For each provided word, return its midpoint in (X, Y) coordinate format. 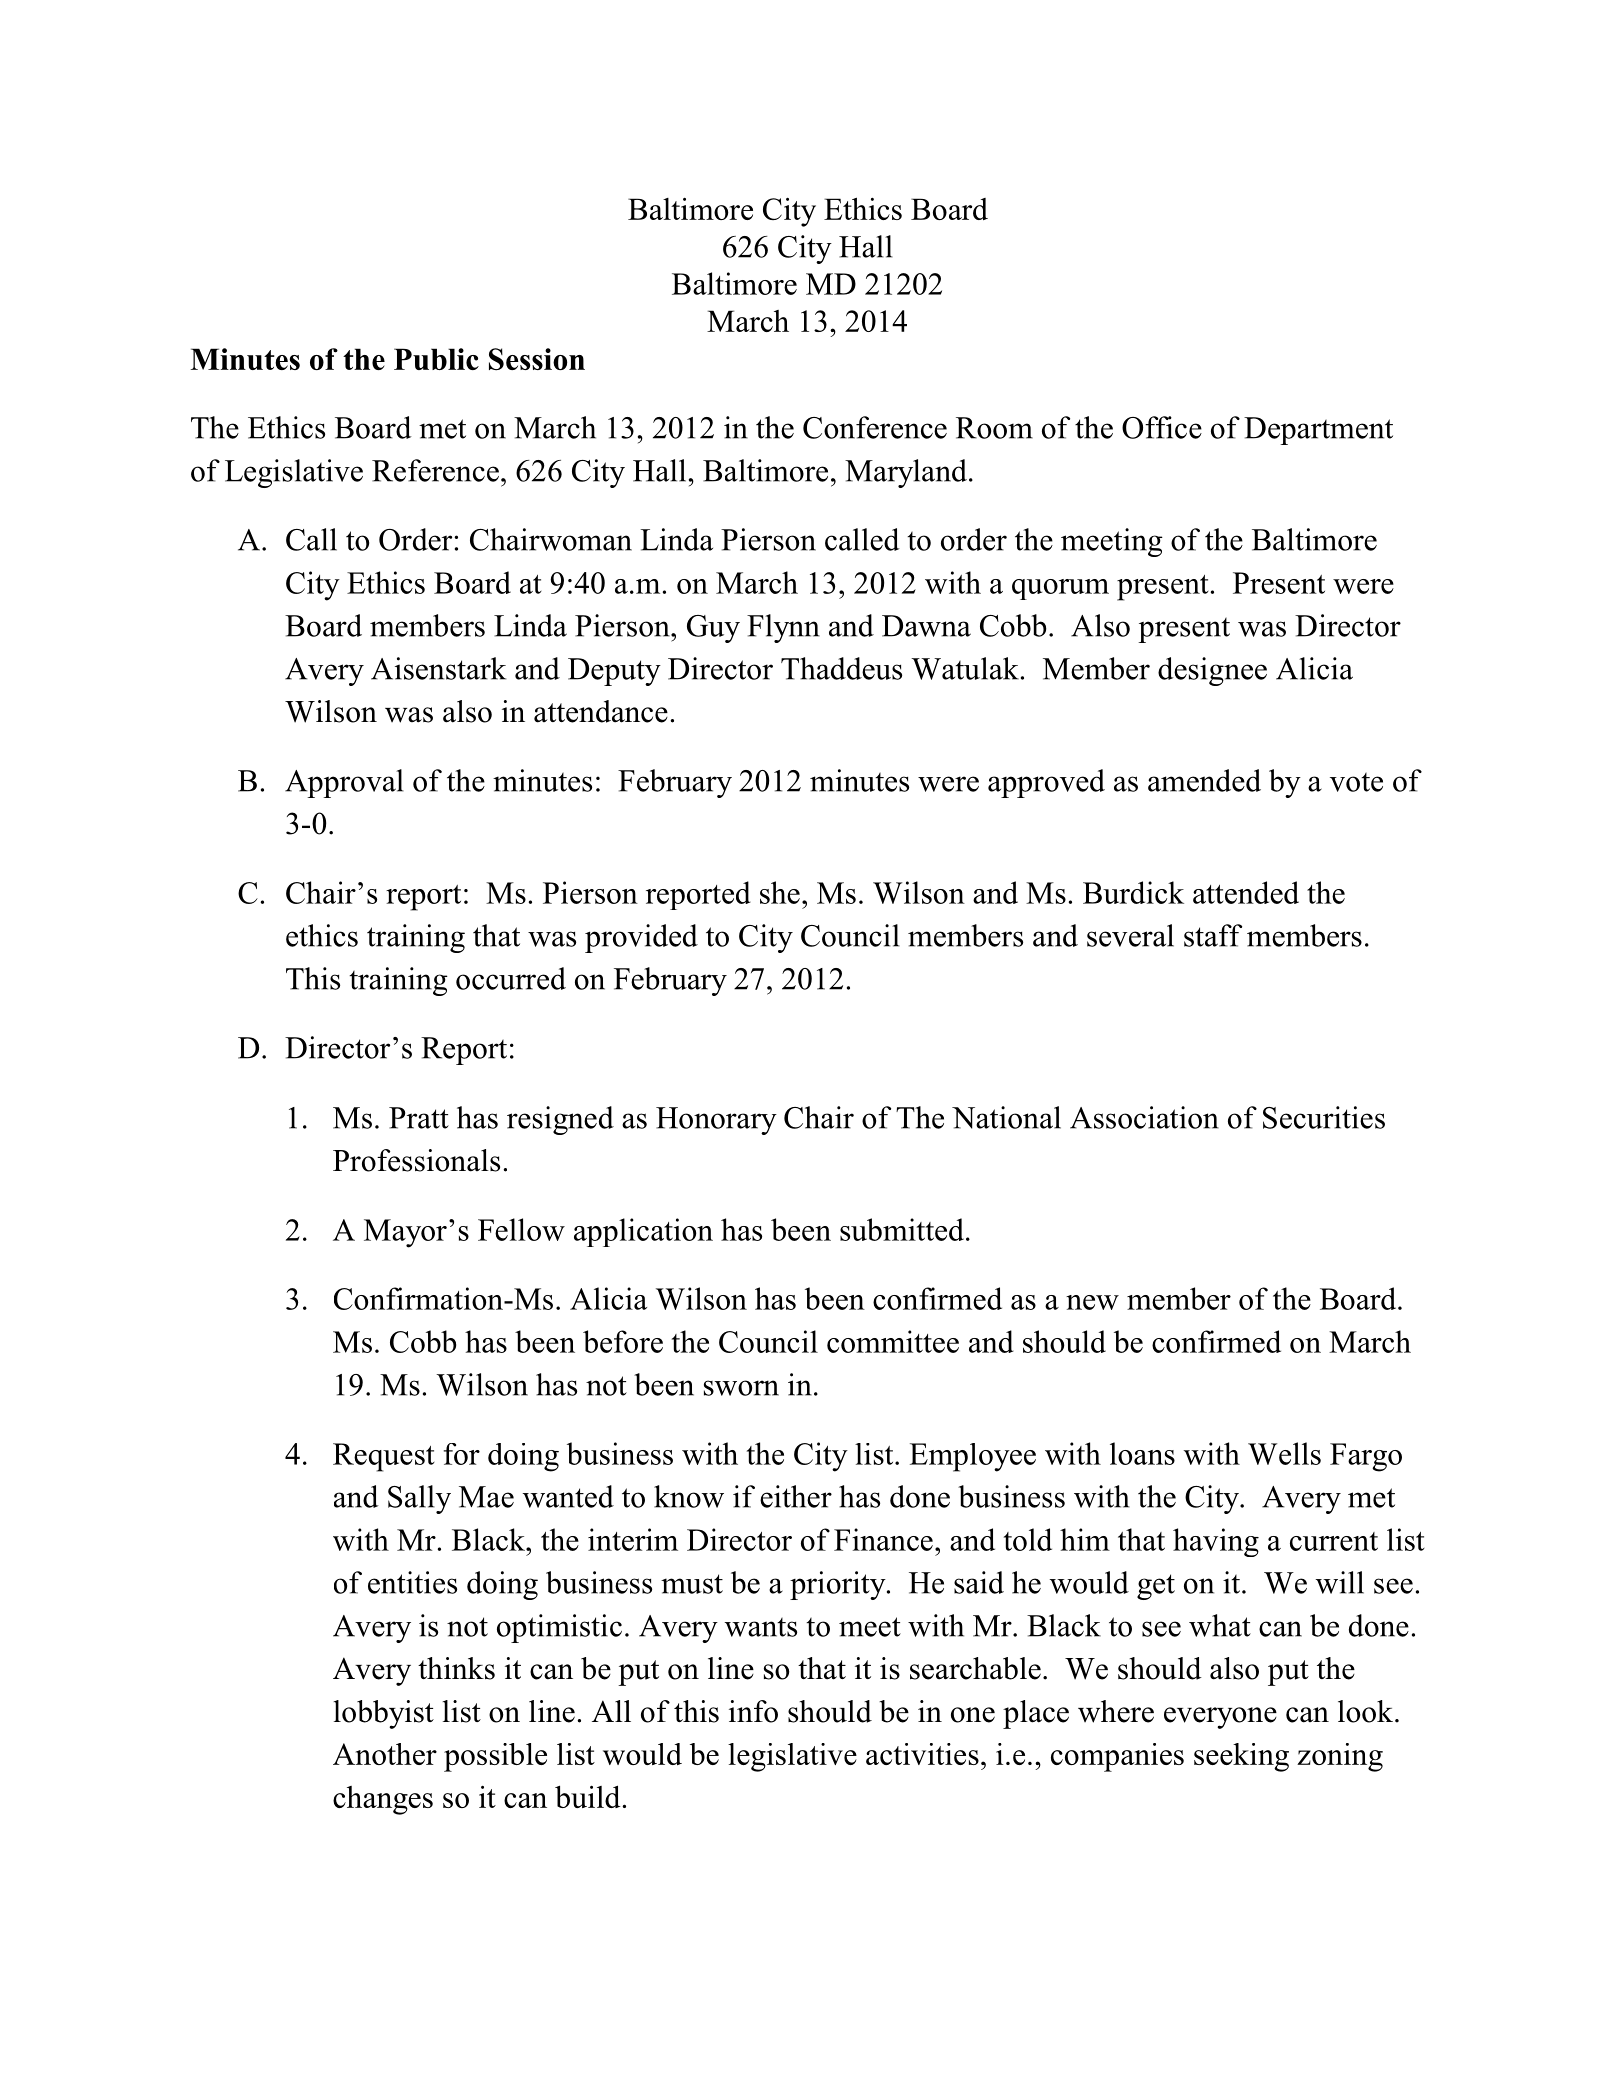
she (780, 892)
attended (1246, 892)
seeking (1241, 1757)
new (1092, 1302)
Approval (344, 783)
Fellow (521, 1229)
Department (1318, 431)
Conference (875, 427)
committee (893, 1341)
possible (495, 1757)
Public (436, 359)
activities (922, 1754)
